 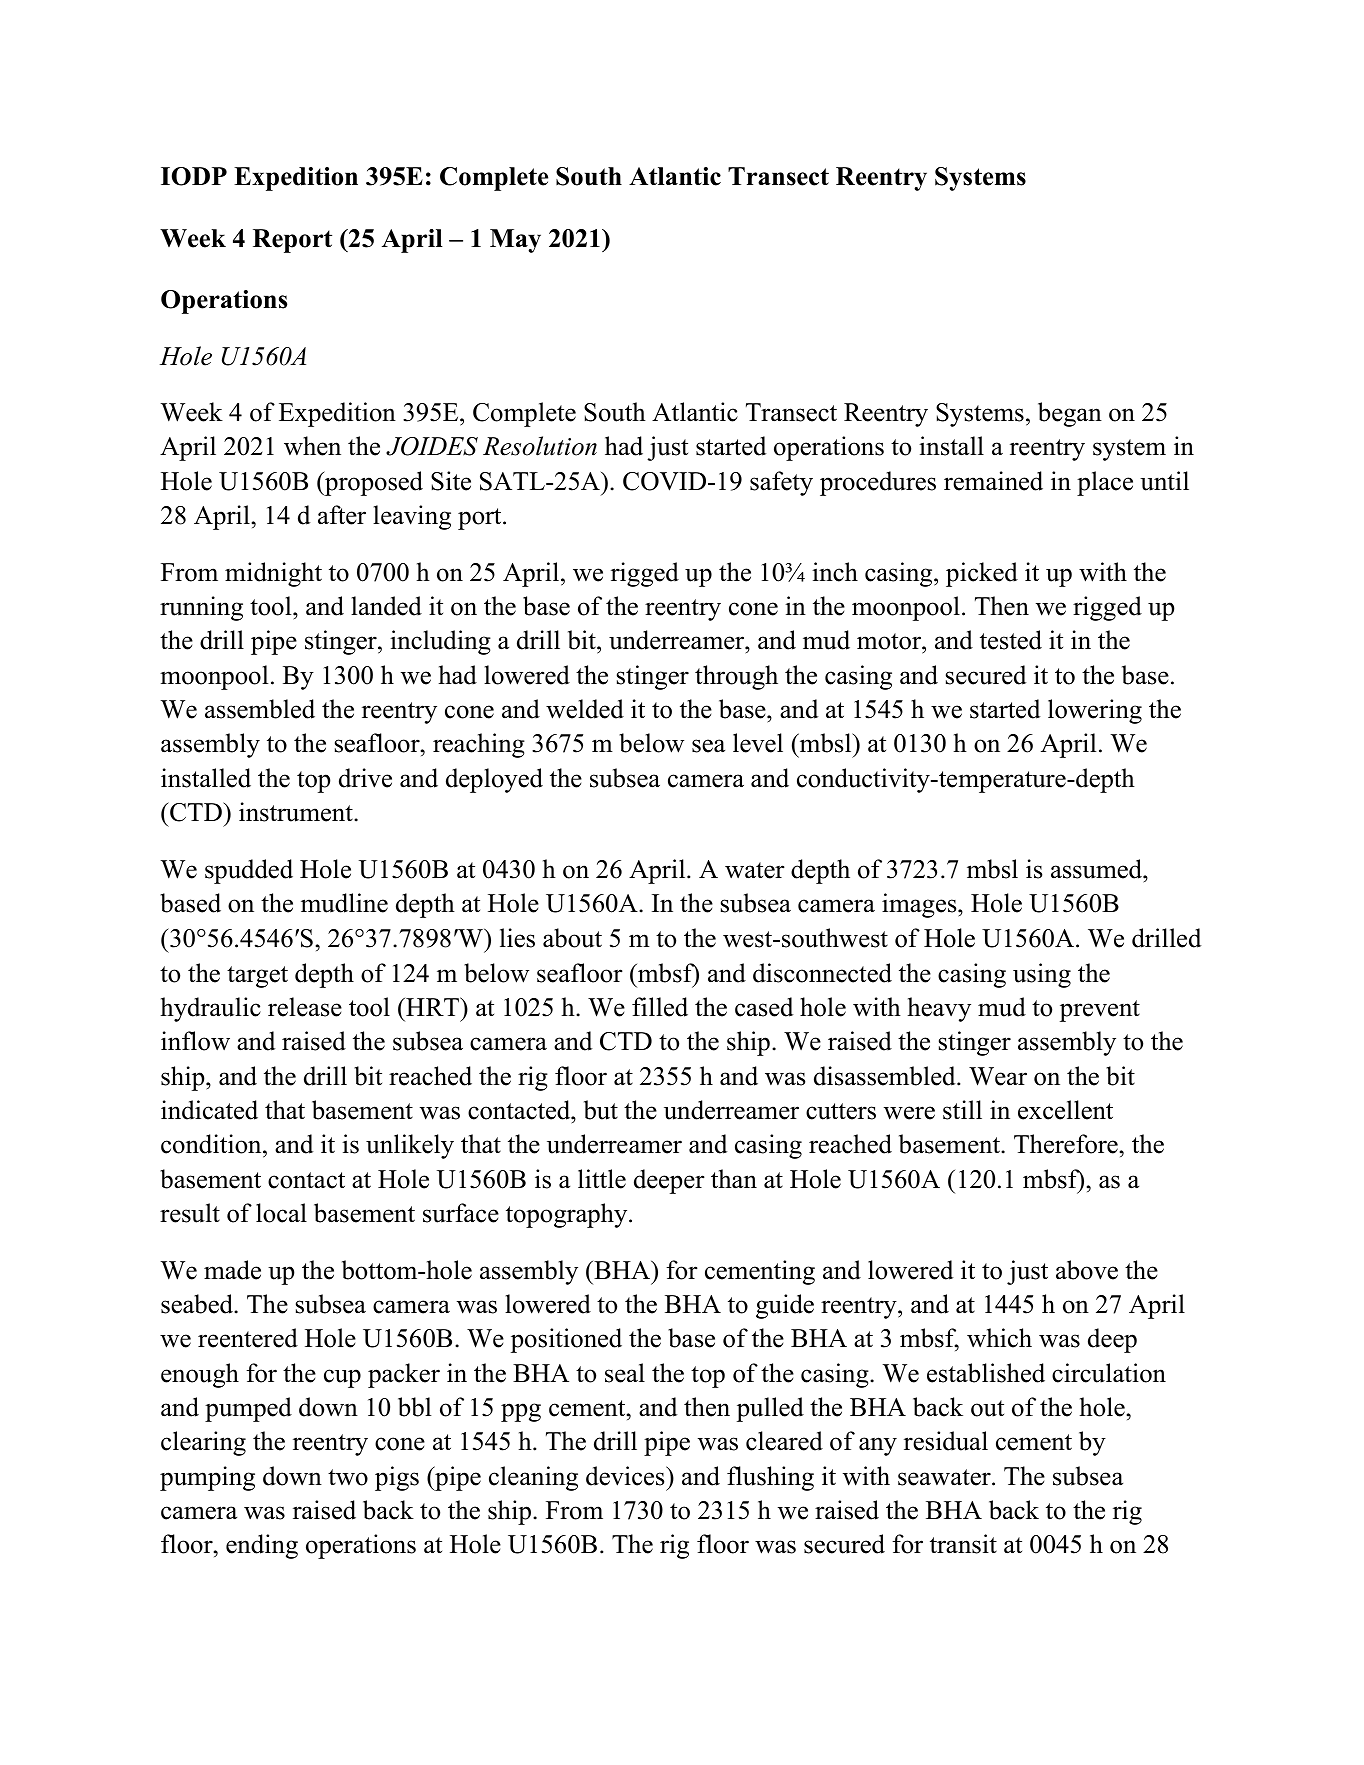 What do you see at coordinates (601, 1110) in the screenshot?
I see `but` at bounding box center [601, 1110].
